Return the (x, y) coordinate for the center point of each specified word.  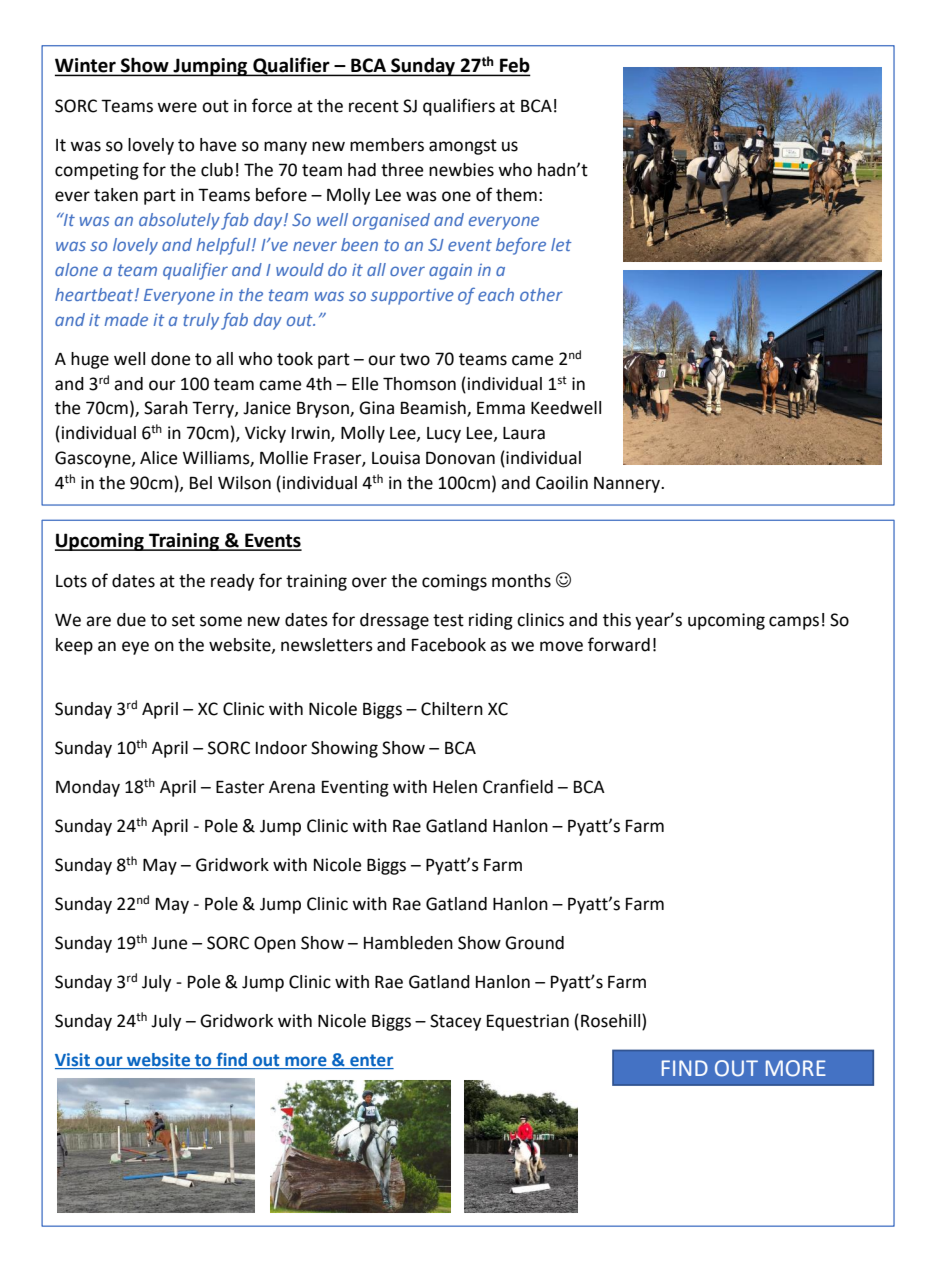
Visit (73, 1061)
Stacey (455, 1022)
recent (374, 106)
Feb (514, 66)
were (177, 107)
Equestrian (528, 1022)
